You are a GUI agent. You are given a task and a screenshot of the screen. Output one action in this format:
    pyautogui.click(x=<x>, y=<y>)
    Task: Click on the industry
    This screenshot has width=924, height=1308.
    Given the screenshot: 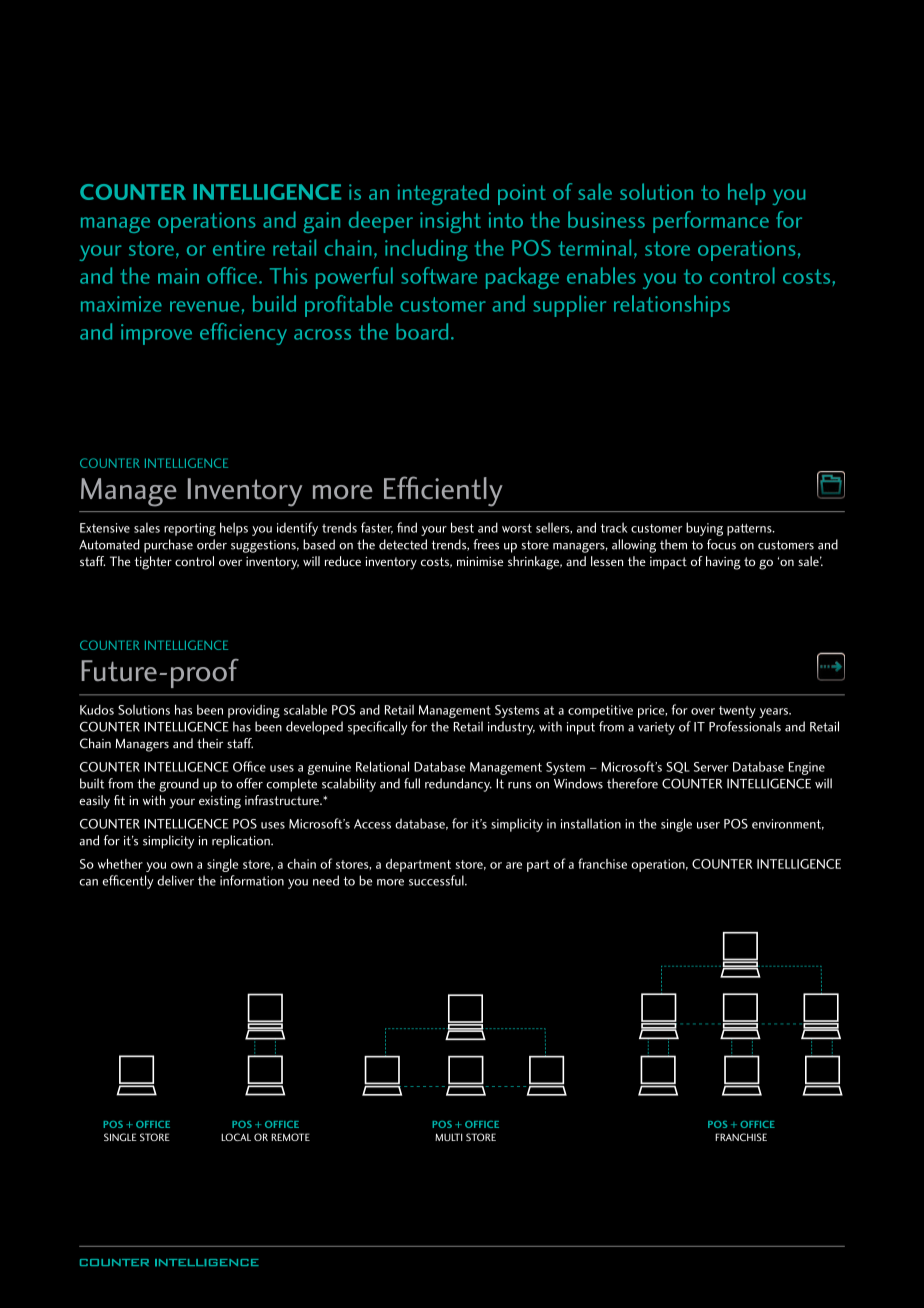 What is the action you would take?
    pyautogui.click(x=511, y=728)
